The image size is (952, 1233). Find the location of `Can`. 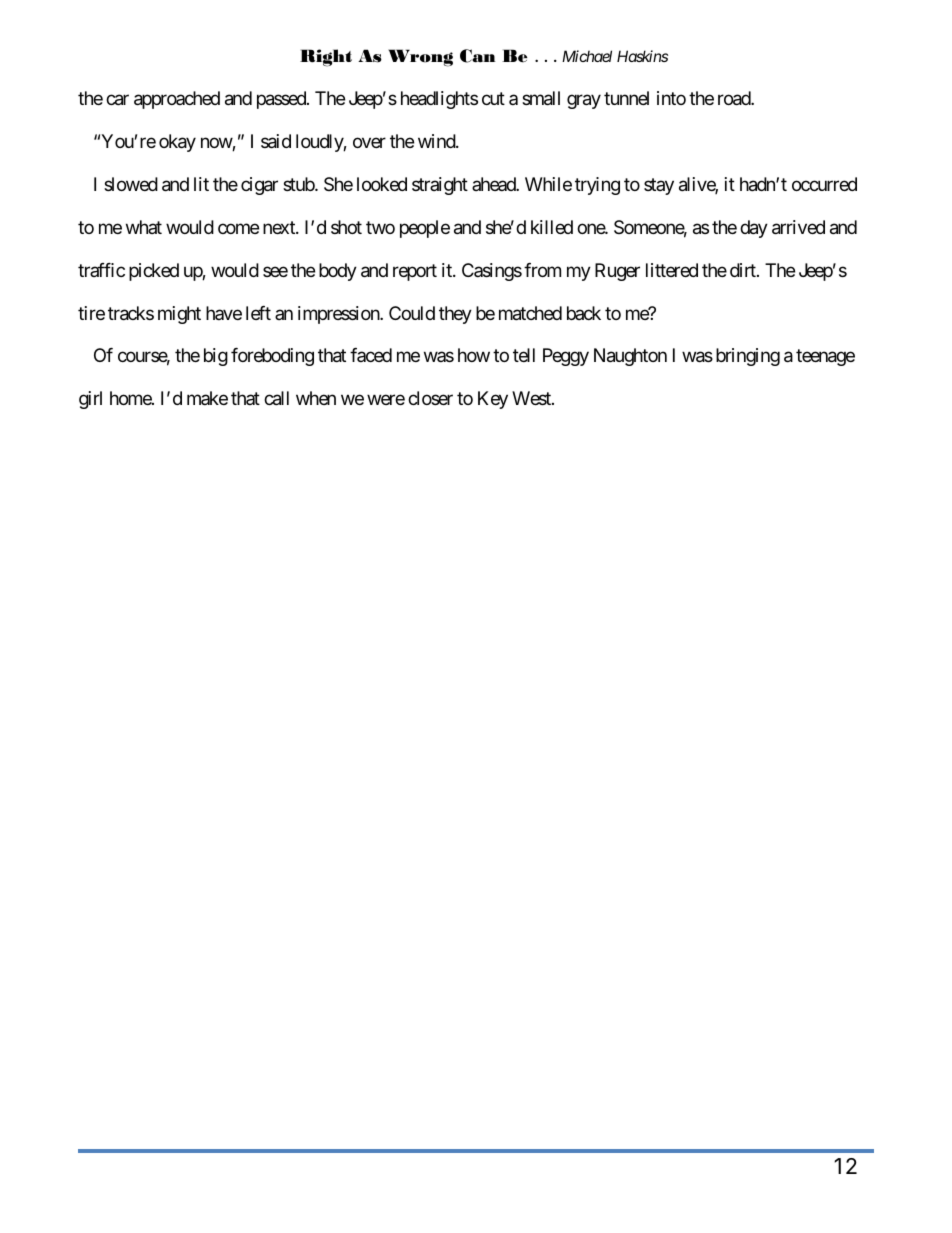

Can is located at coordinates (478, 56).
